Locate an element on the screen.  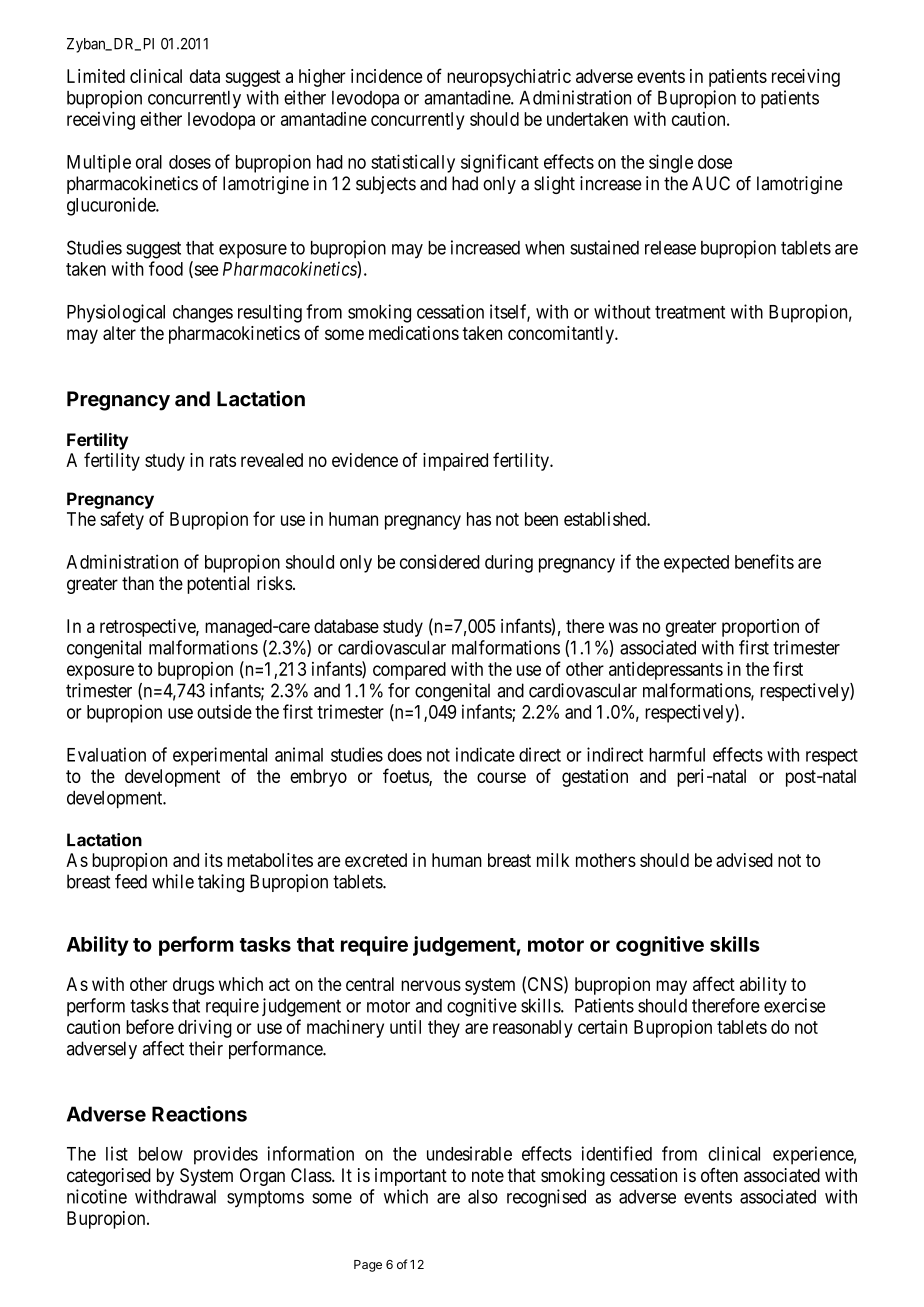
oral is located at coordinates (149, 162).
